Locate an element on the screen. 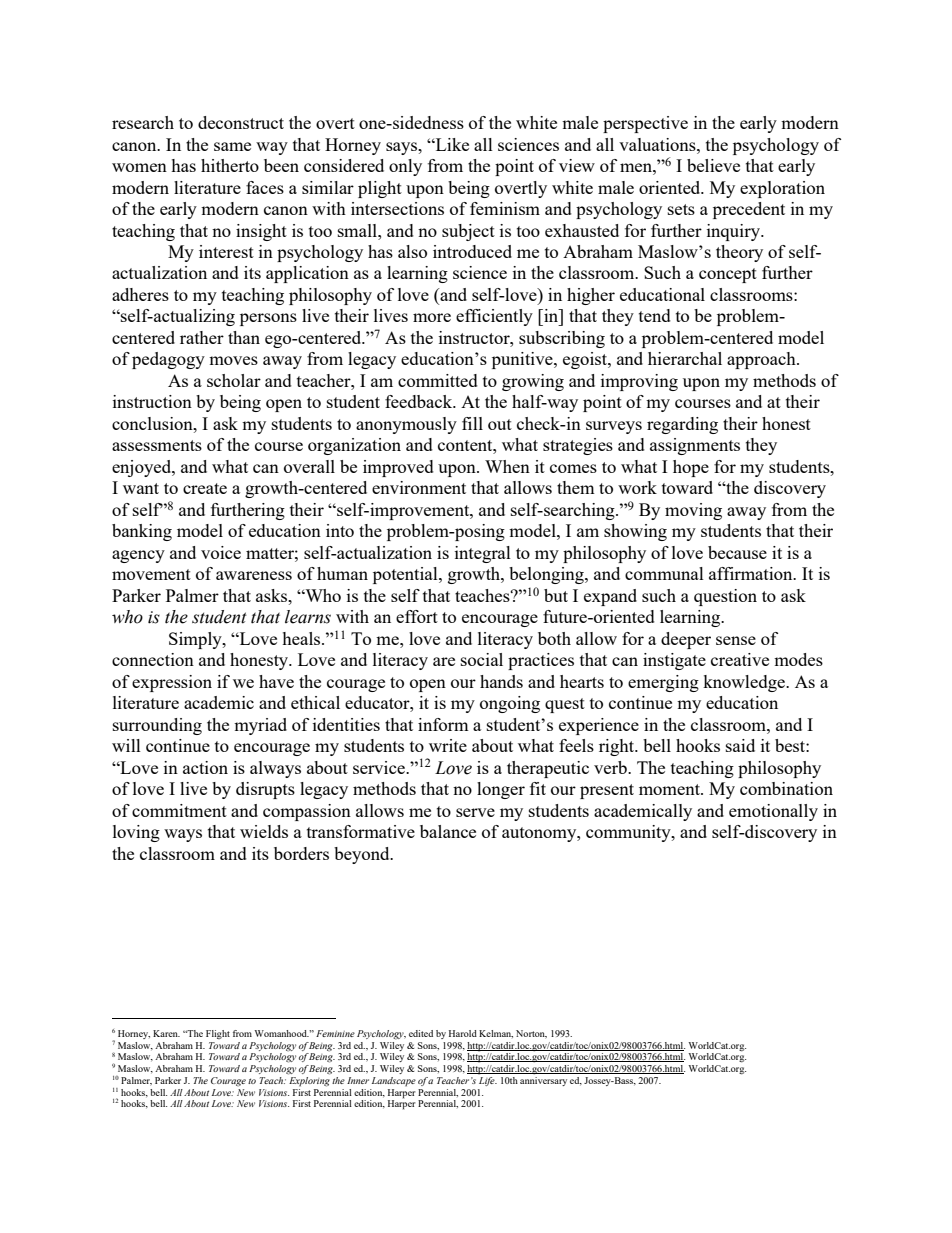 The width and height of the screenshot is (952, 1233). same is located at coordinates (232, 146).
